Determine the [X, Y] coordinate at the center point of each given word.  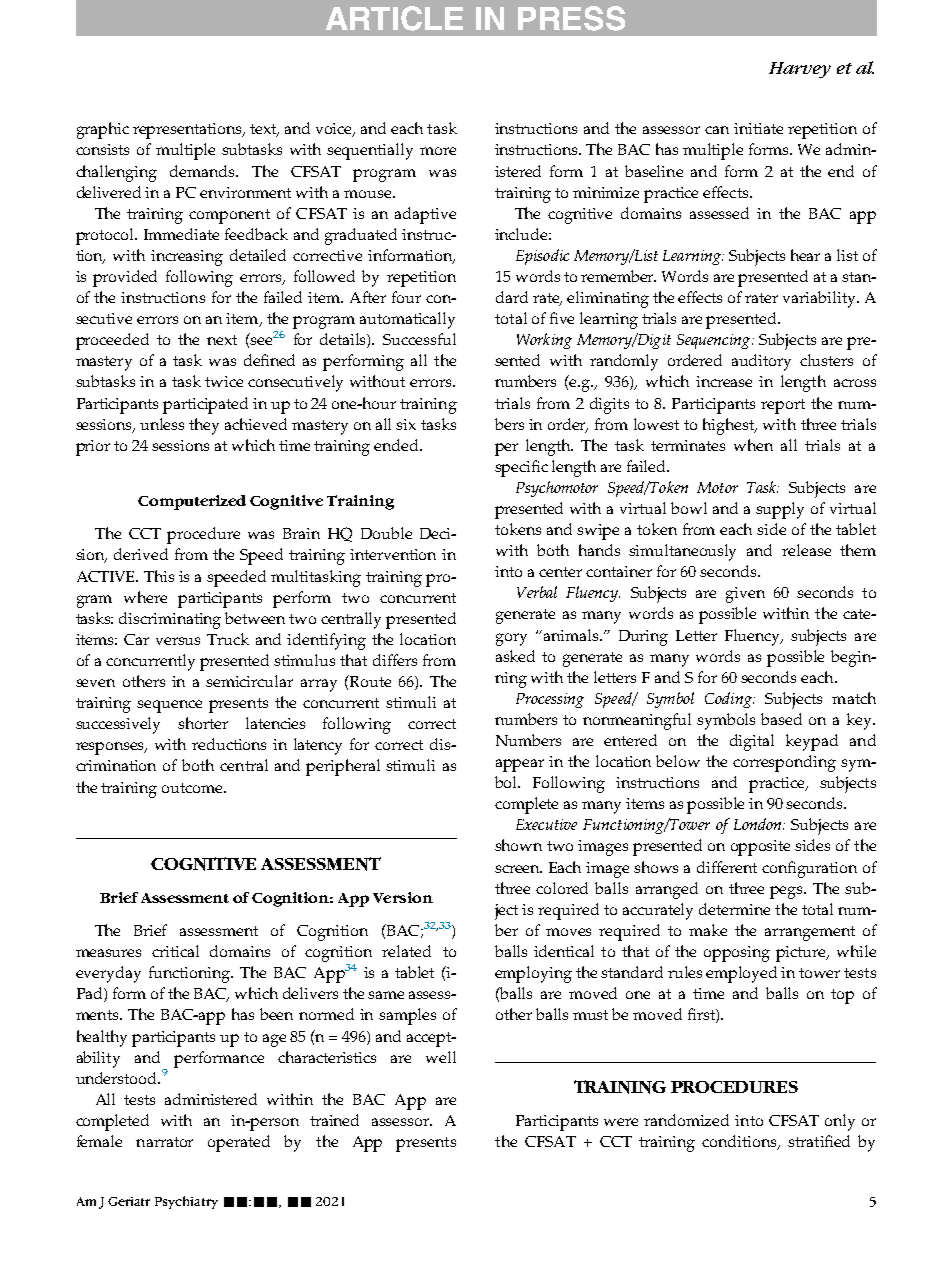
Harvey [800, 70]
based [781, 719]
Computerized [192, 502]
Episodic [542, 257]
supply [780, 510]
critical [175, 951]
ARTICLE [394, 18]
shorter [203, 723]
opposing [737, 954]
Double [386, 533]
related [406, 951]
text [264, 130]
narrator [164, 1142]
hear [805, 255]
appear [520, 765]
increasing [187, 258]
